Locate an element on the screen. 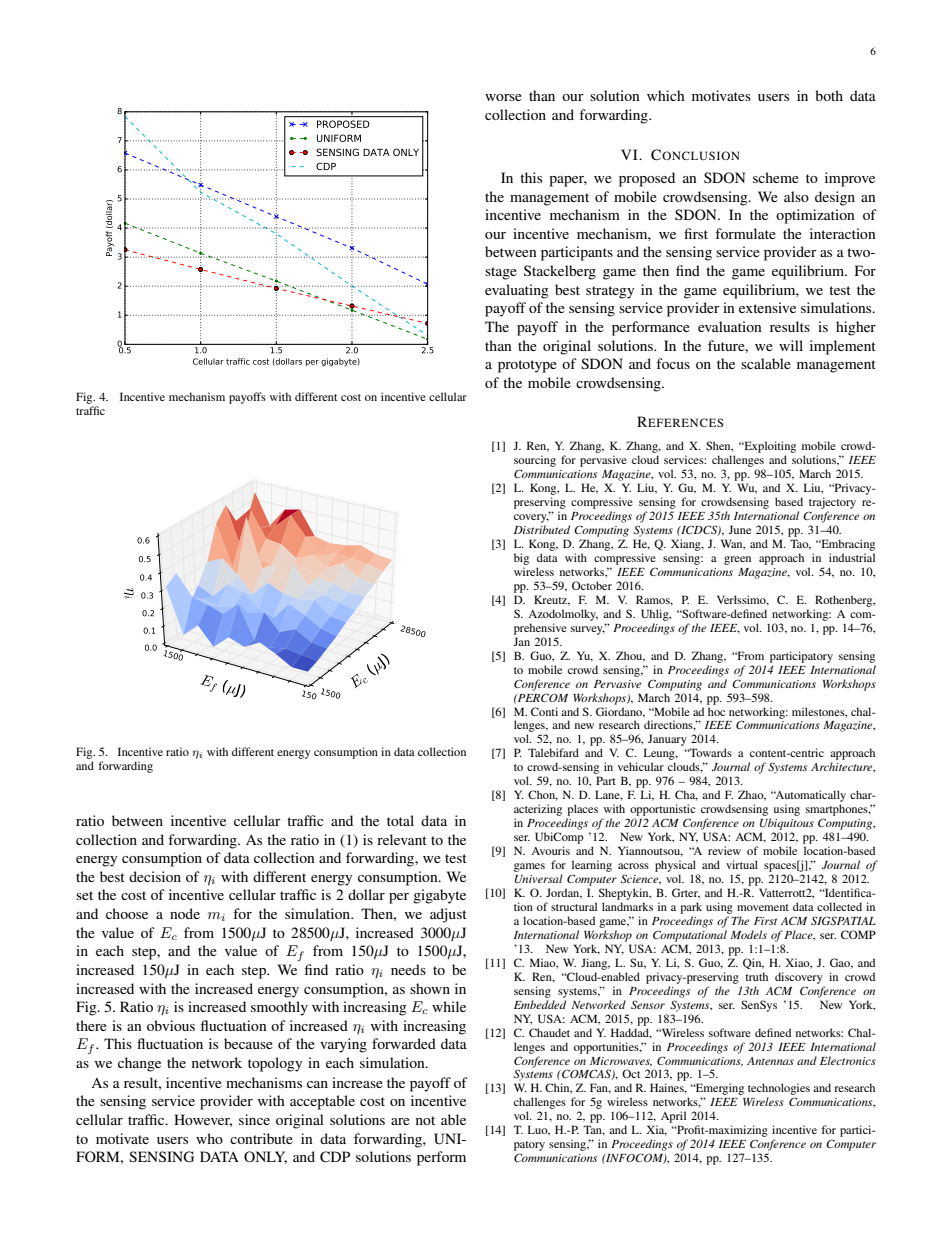  who is located at coordinates (209, 1138).
